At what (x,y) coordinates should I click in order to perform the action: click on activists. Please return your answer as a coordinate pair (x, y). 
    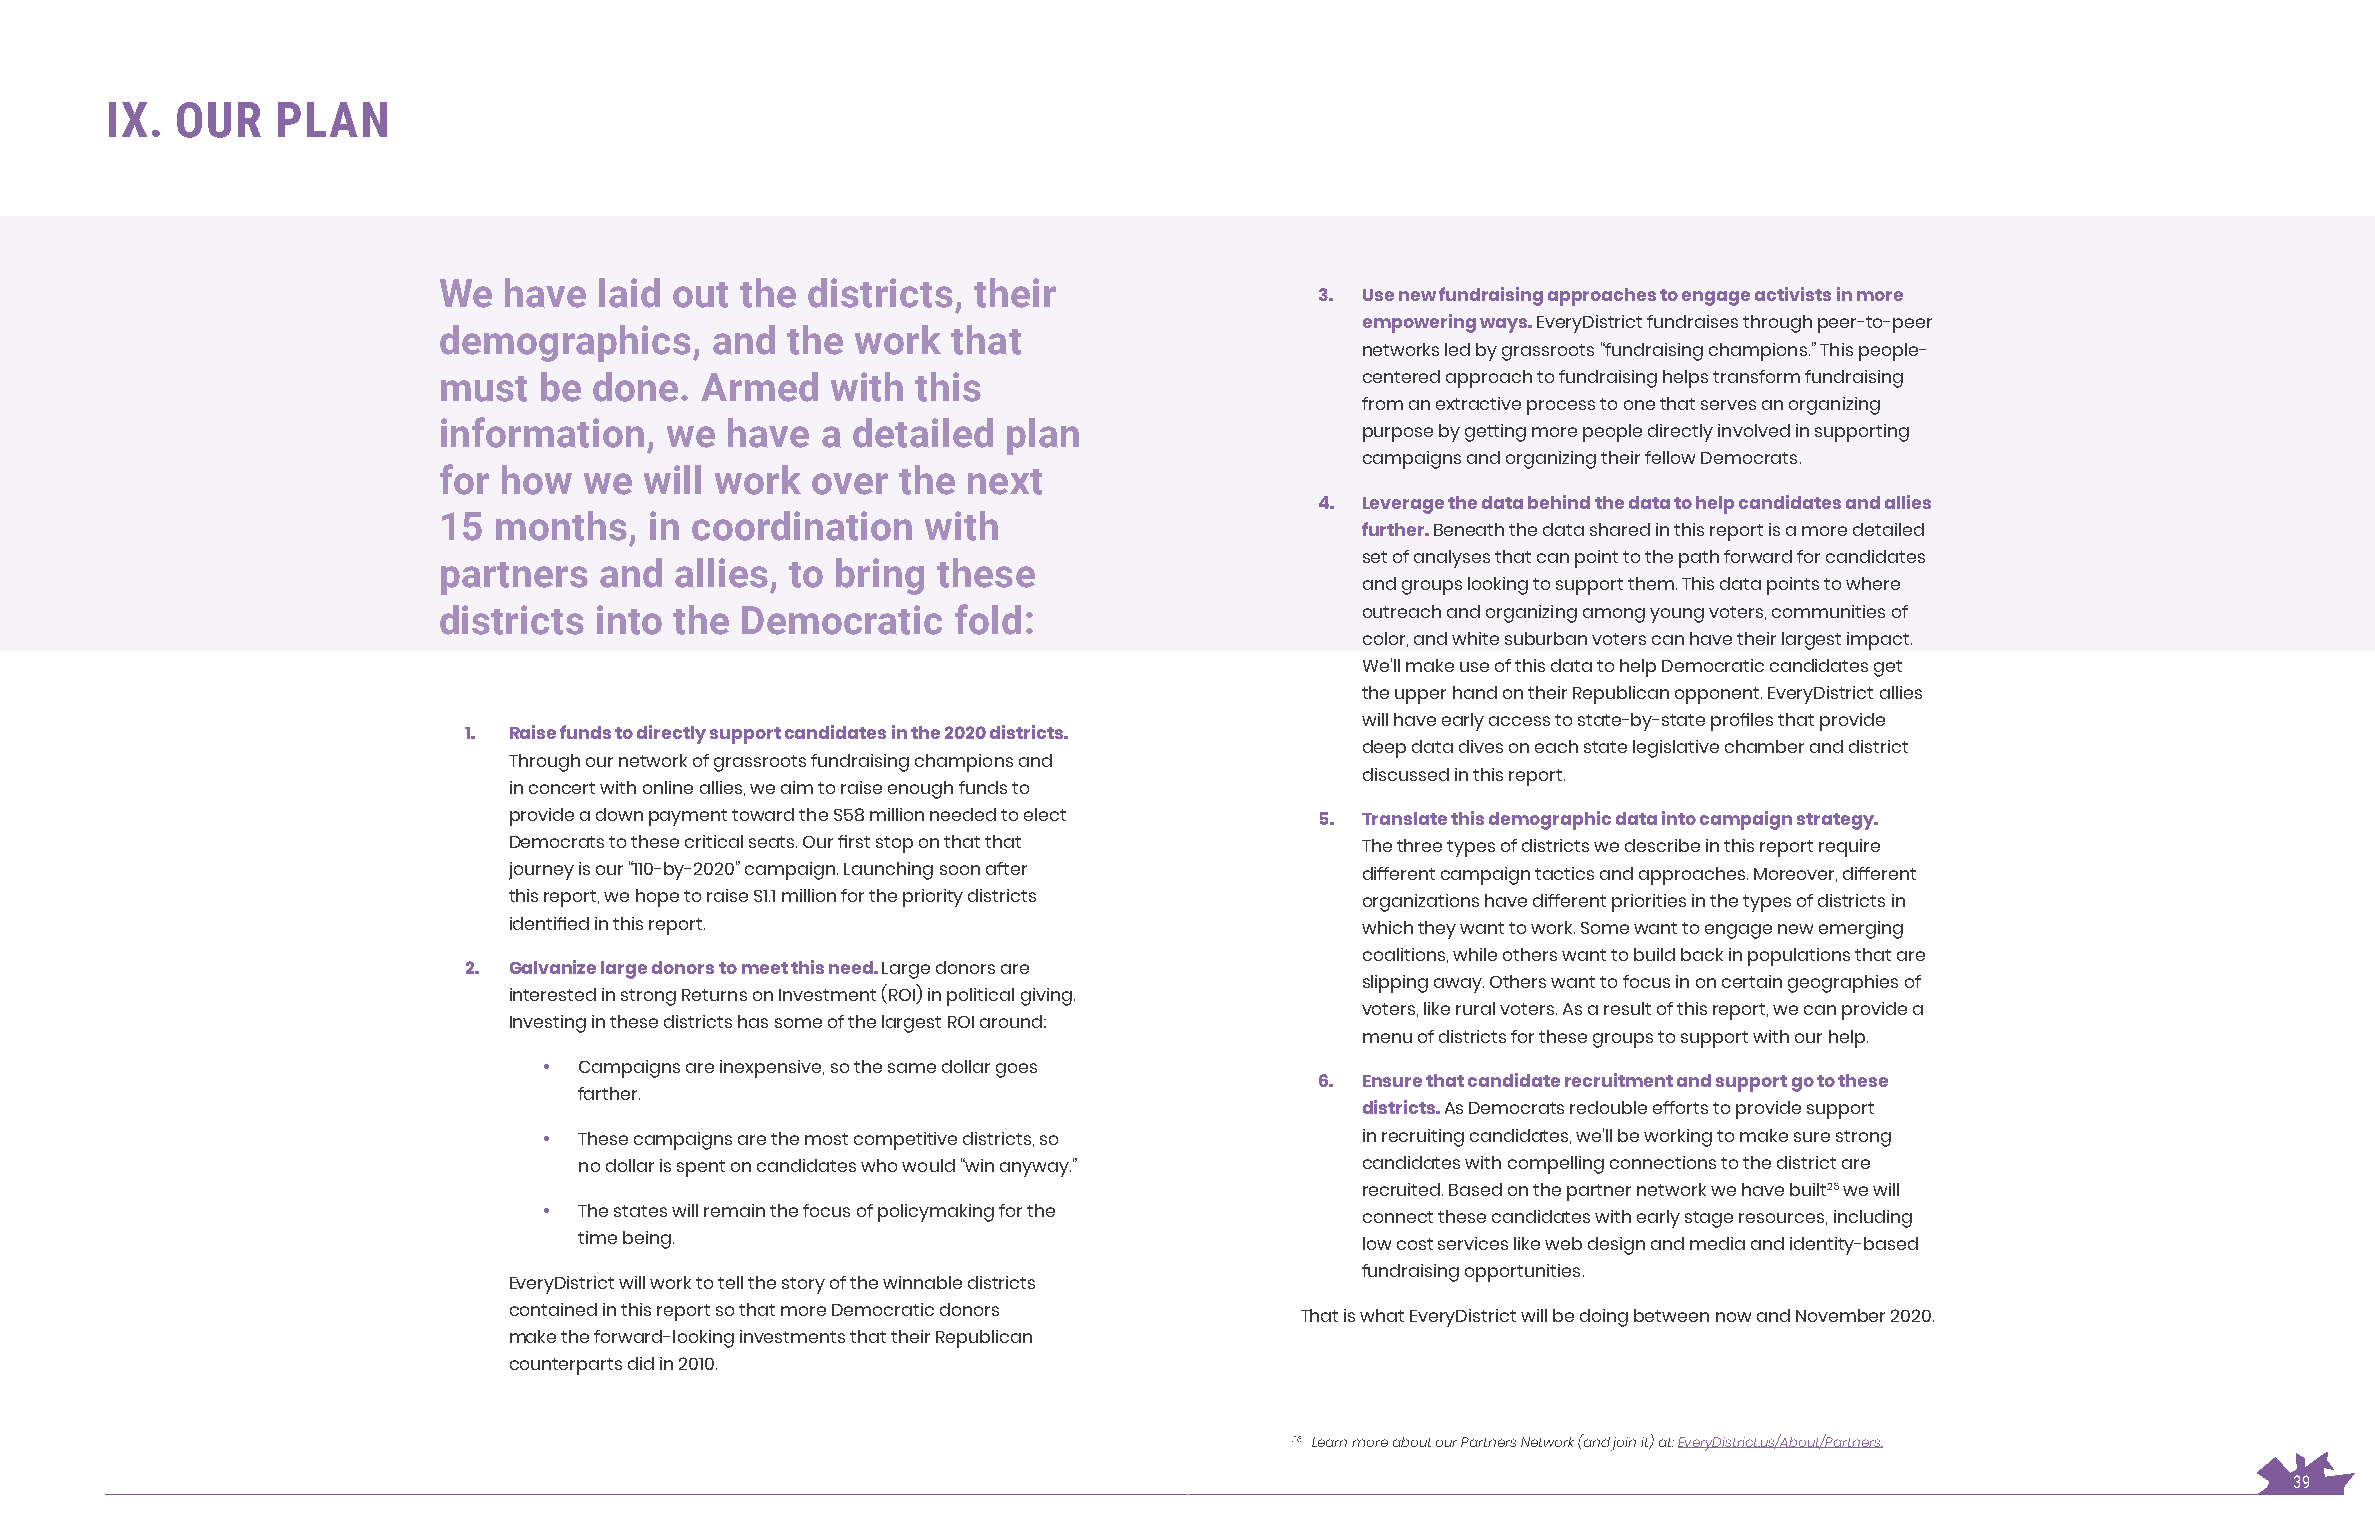
    Looking at the image, I should click on (1793, 294).
